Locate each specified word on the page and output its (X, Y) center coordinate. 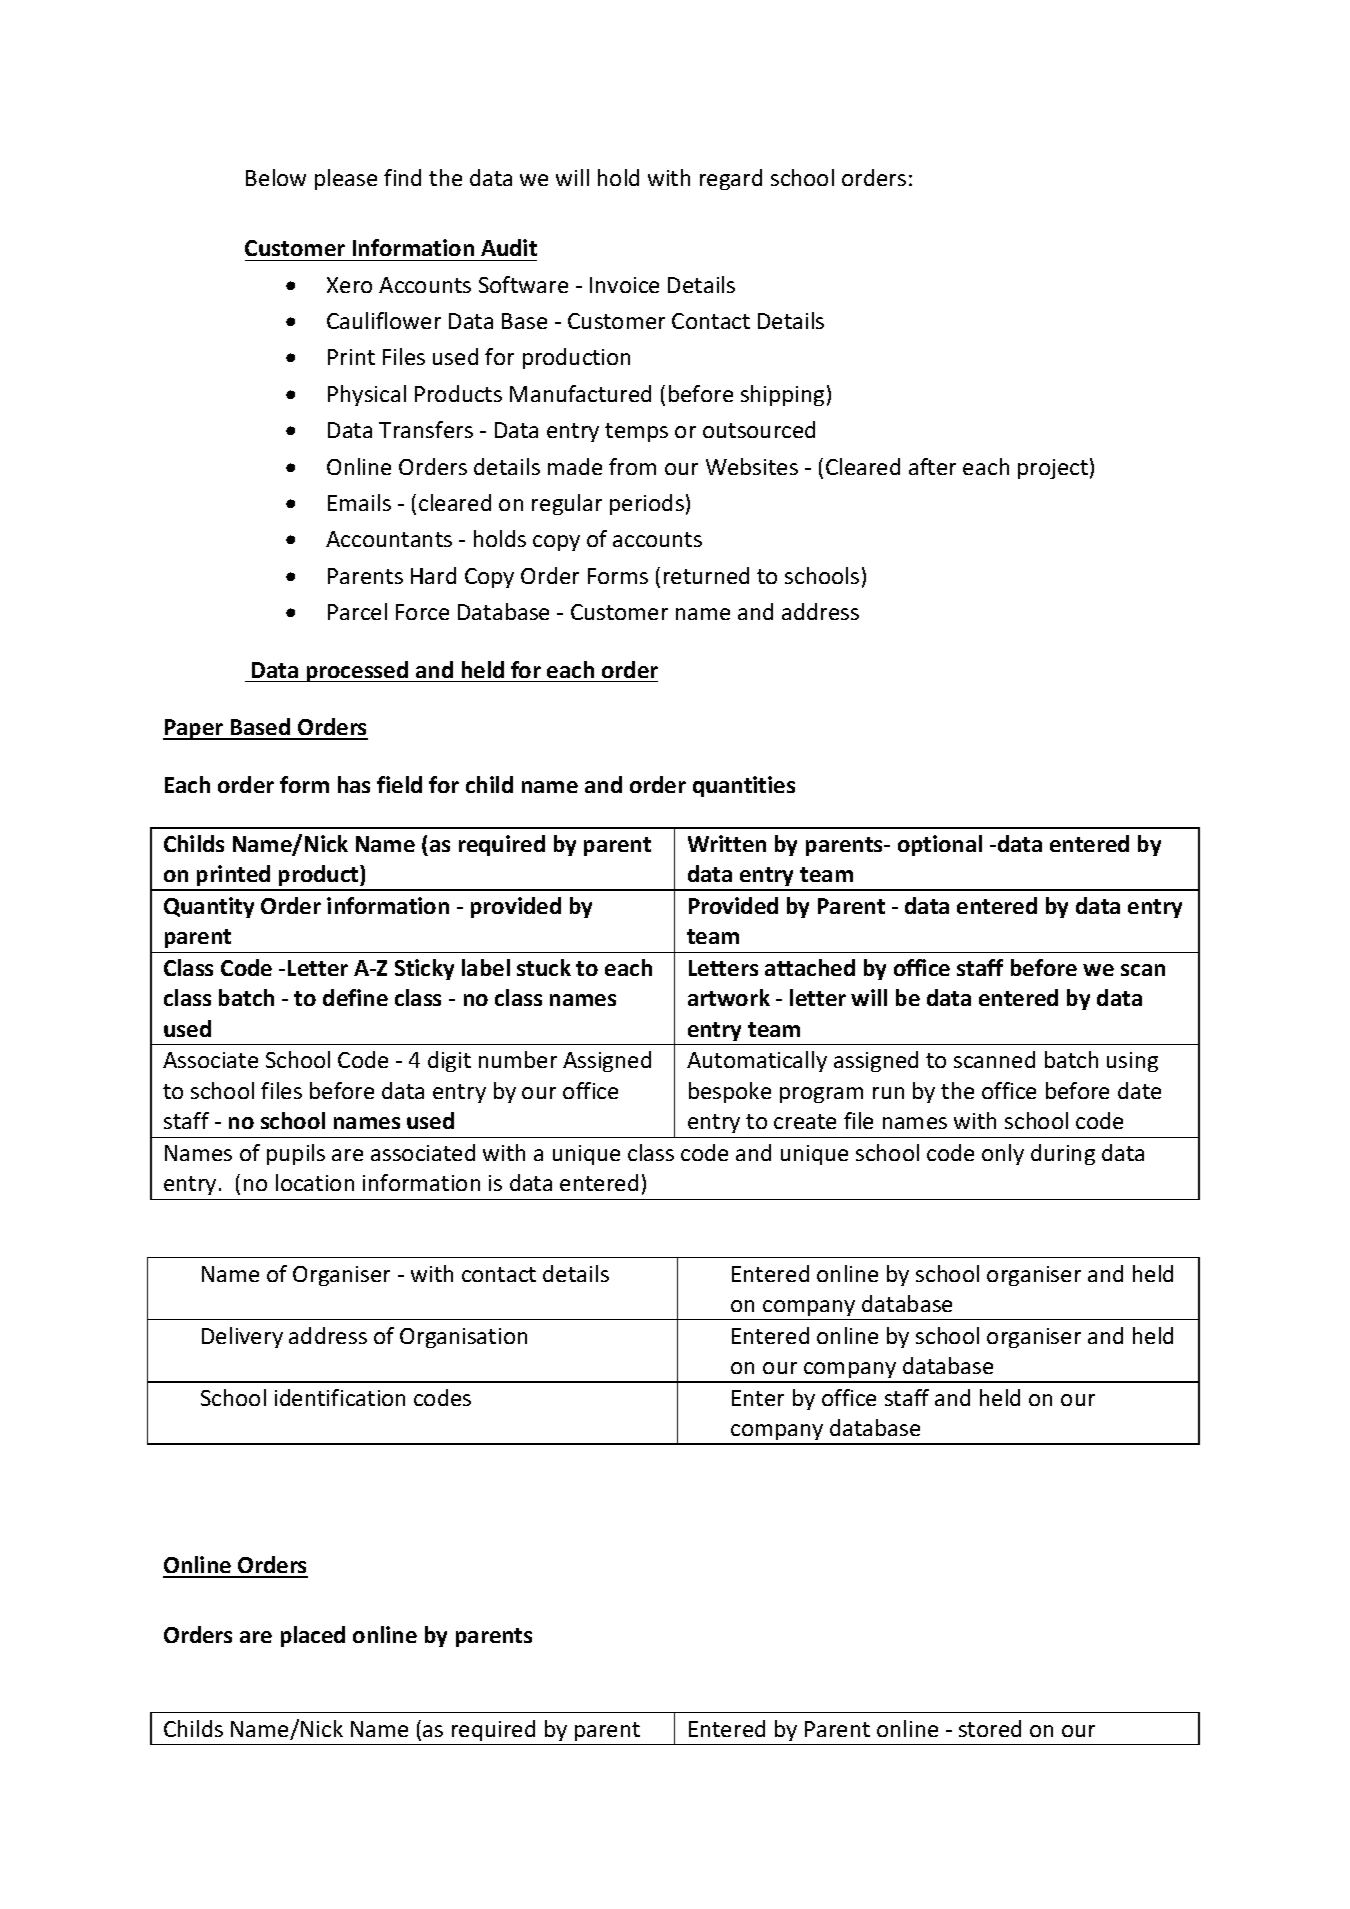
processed (357, 671)
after (932, 466)
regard (731, 179)
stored (990, 1728)
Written (727, 843)
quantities (744, 786)
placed (313, 1636)
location (315, 1182)
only (1003, 1154)
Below (276, 177)
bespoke (730, 1092)
